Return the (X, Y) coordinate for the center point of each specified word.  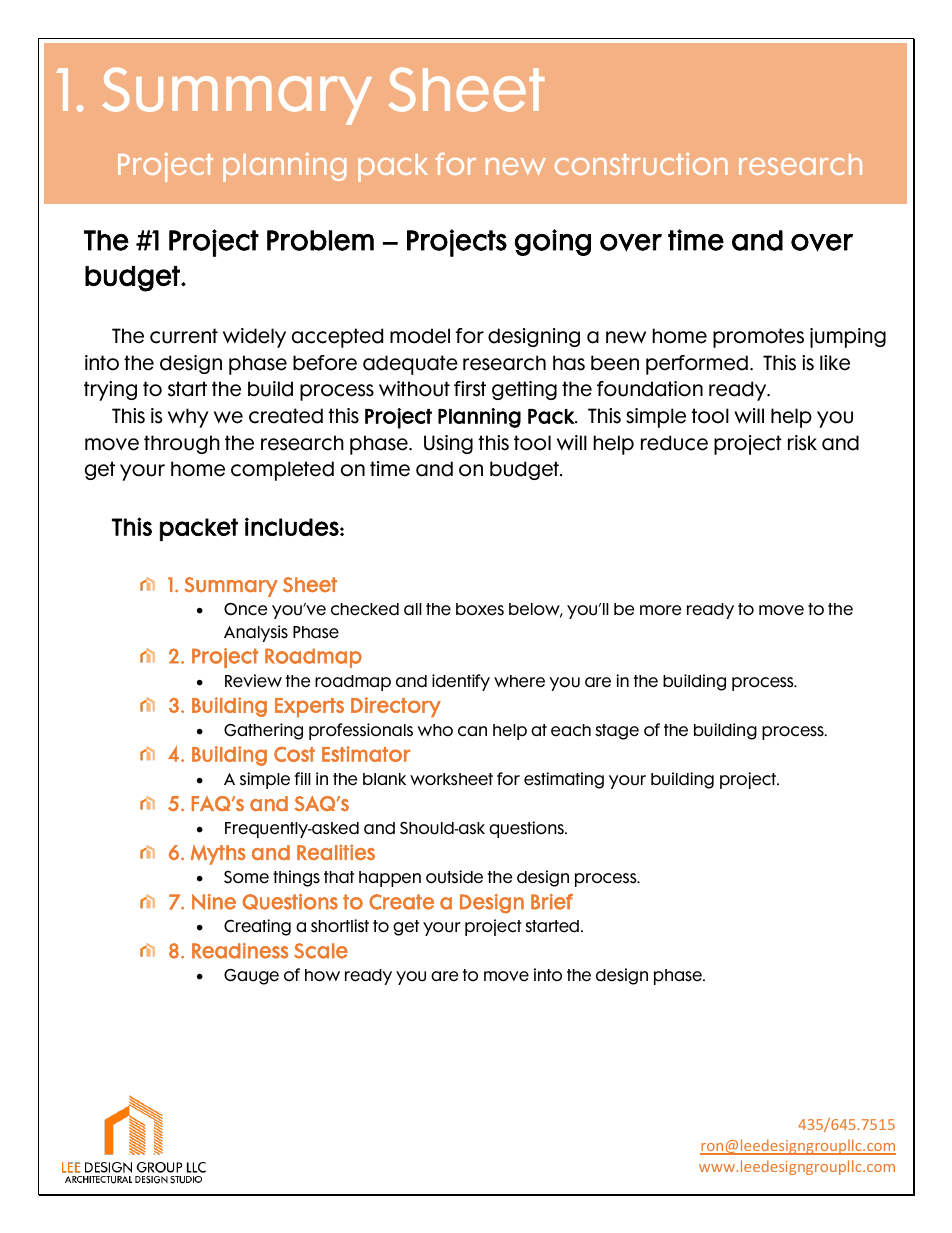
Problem (320, 240)
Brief (552, 902)
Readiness (240, 951)
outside (454, 877)
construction (641, 164)
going (553, 242)
